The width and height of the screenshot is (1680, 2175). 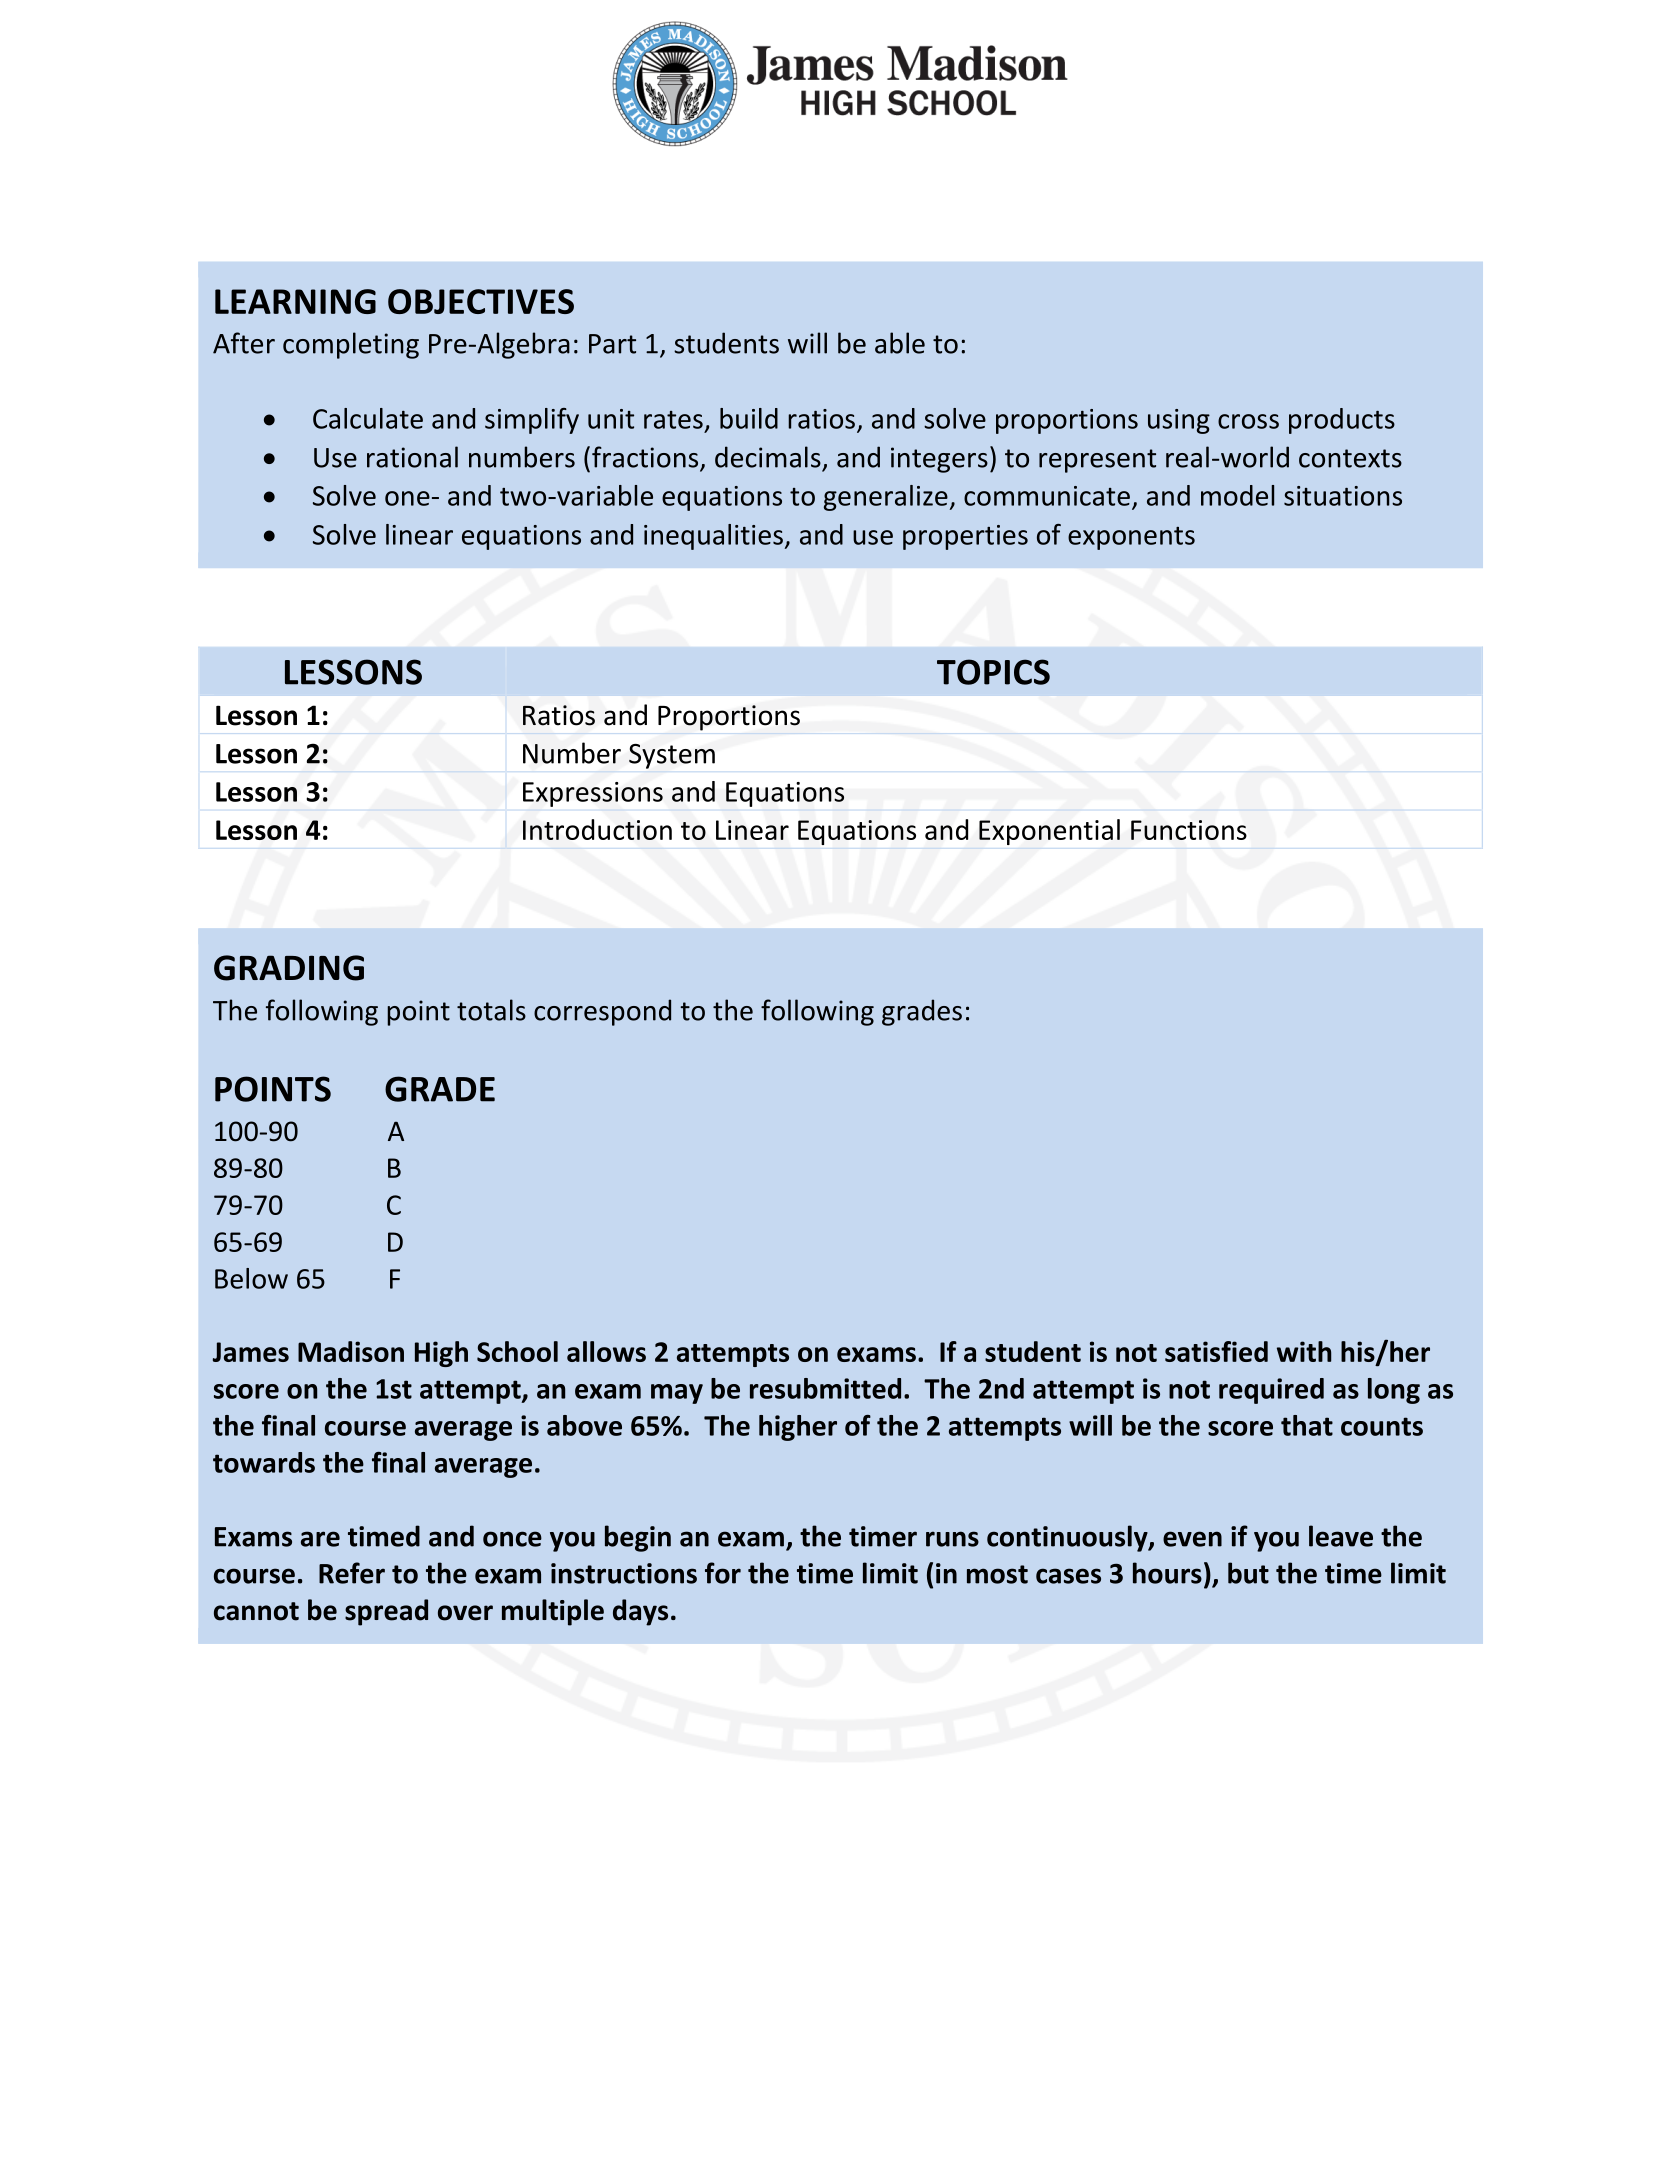 What do you see at coordinates (352, 1573) in the screenshot?
I see `Refer` at bounding box center [352, 1573].
